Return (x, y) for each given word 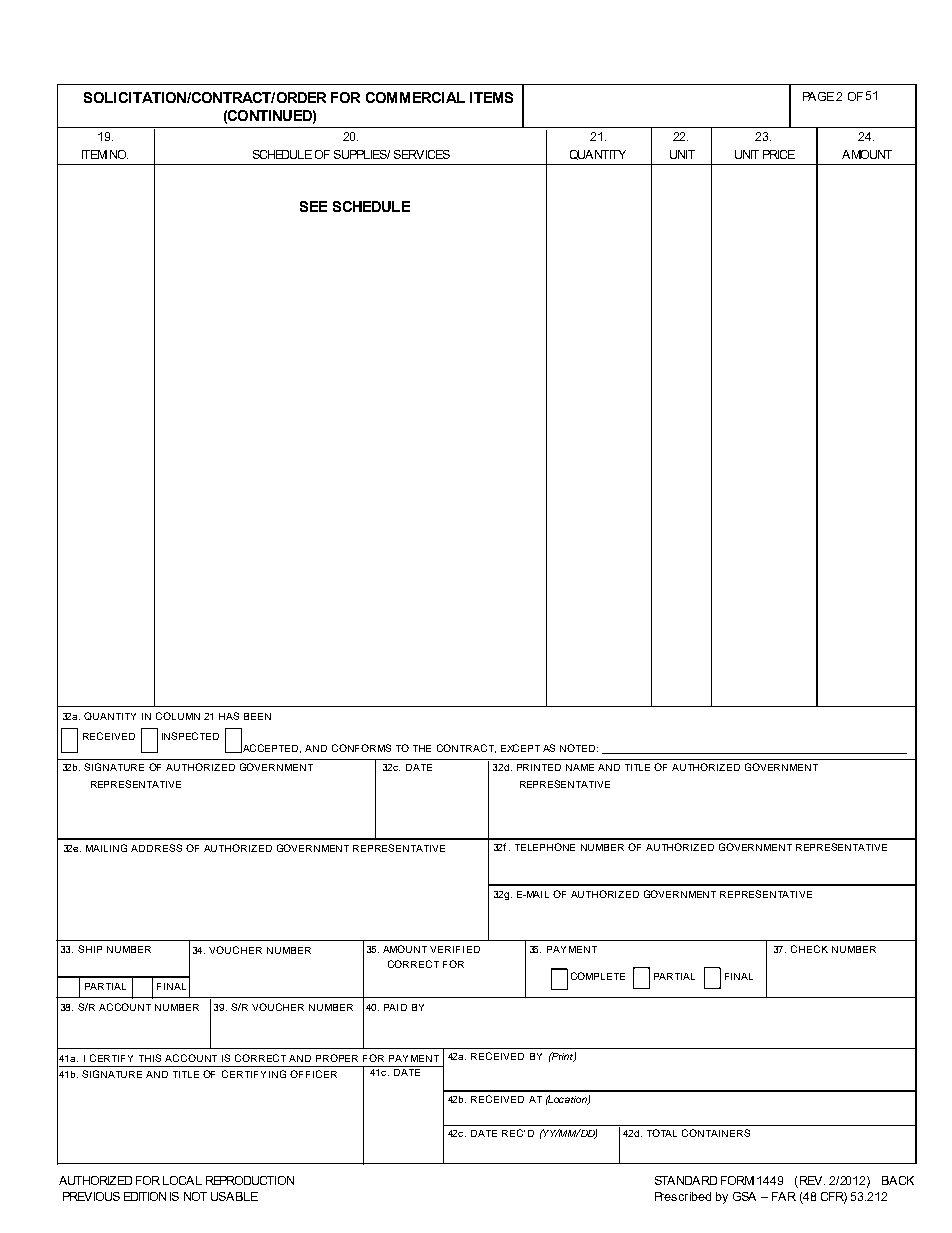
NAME (580, 767)
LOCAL (182, 1180)
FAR (784, 1196)
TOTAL (662, 1133)
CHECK (809, 949)
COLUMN (178, 716)
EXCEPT (520, 748)
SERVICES (422, 154)
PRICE (779, 154)
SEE (313, 206)
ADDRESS (156, 848)
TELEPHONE (545, 847)
